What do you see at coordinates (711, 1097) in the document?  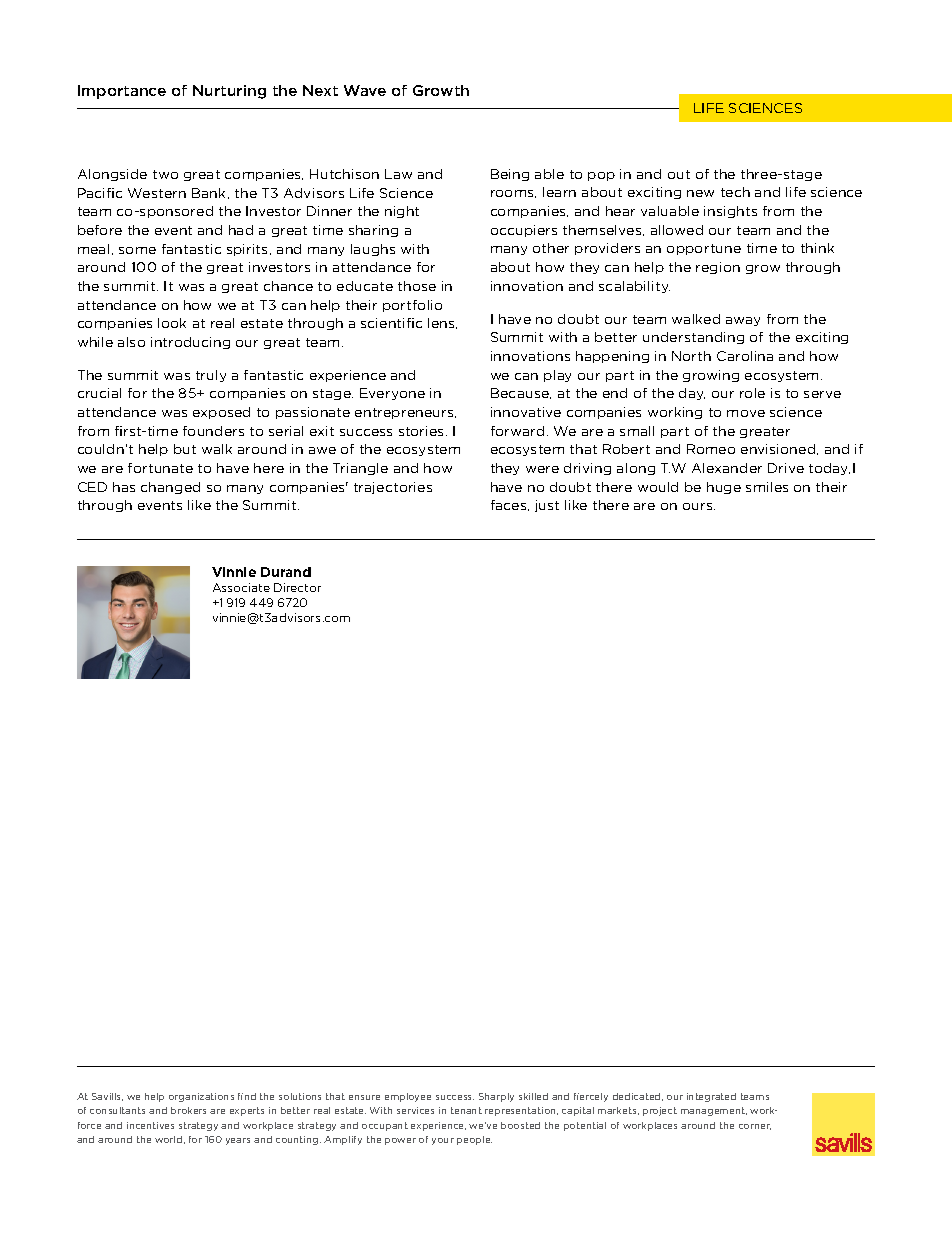 I see `integrated` at bounding box center [711, 1097].
